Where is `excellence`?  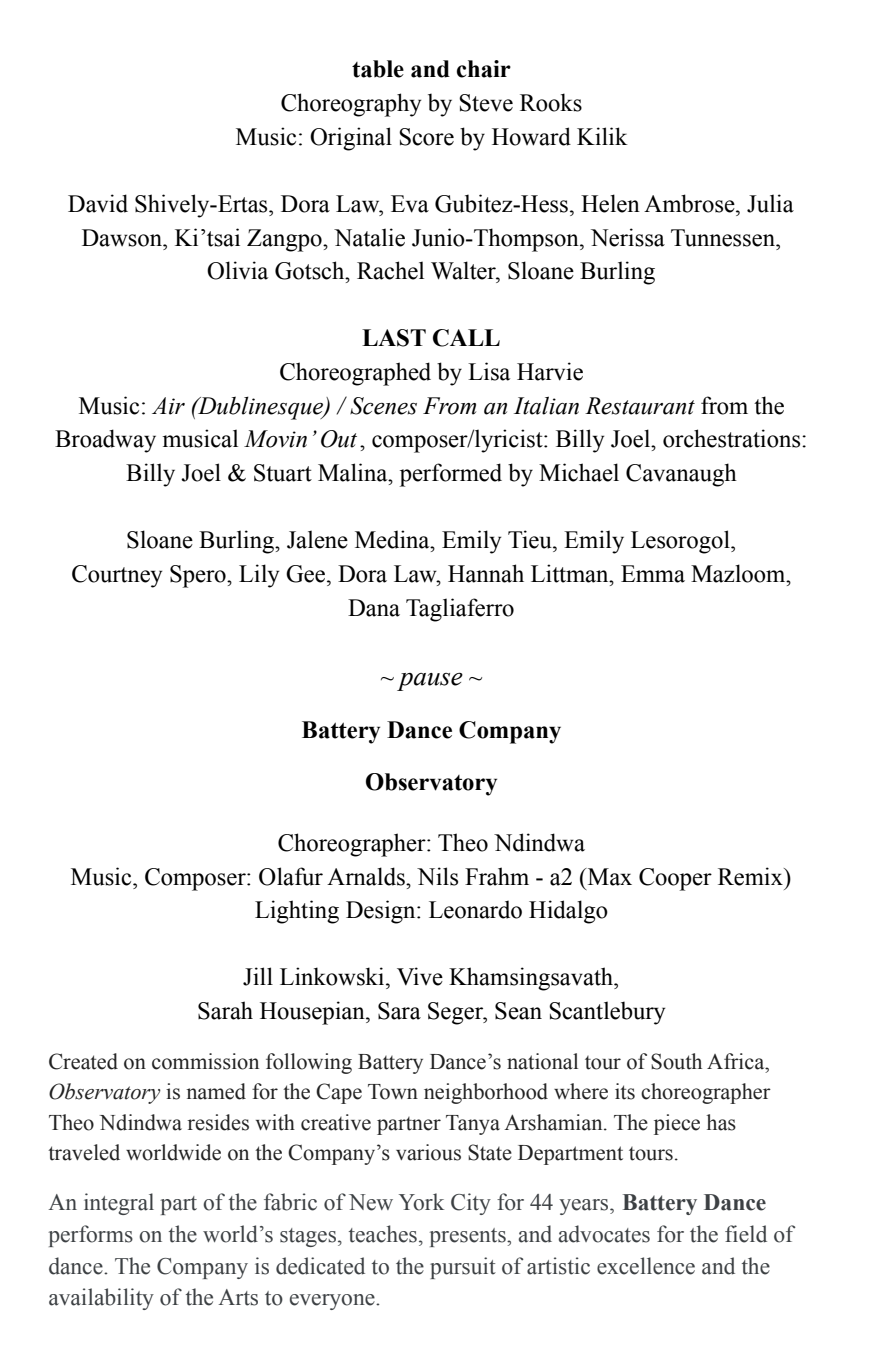
excellence is located at coordinates (646, 1266).
